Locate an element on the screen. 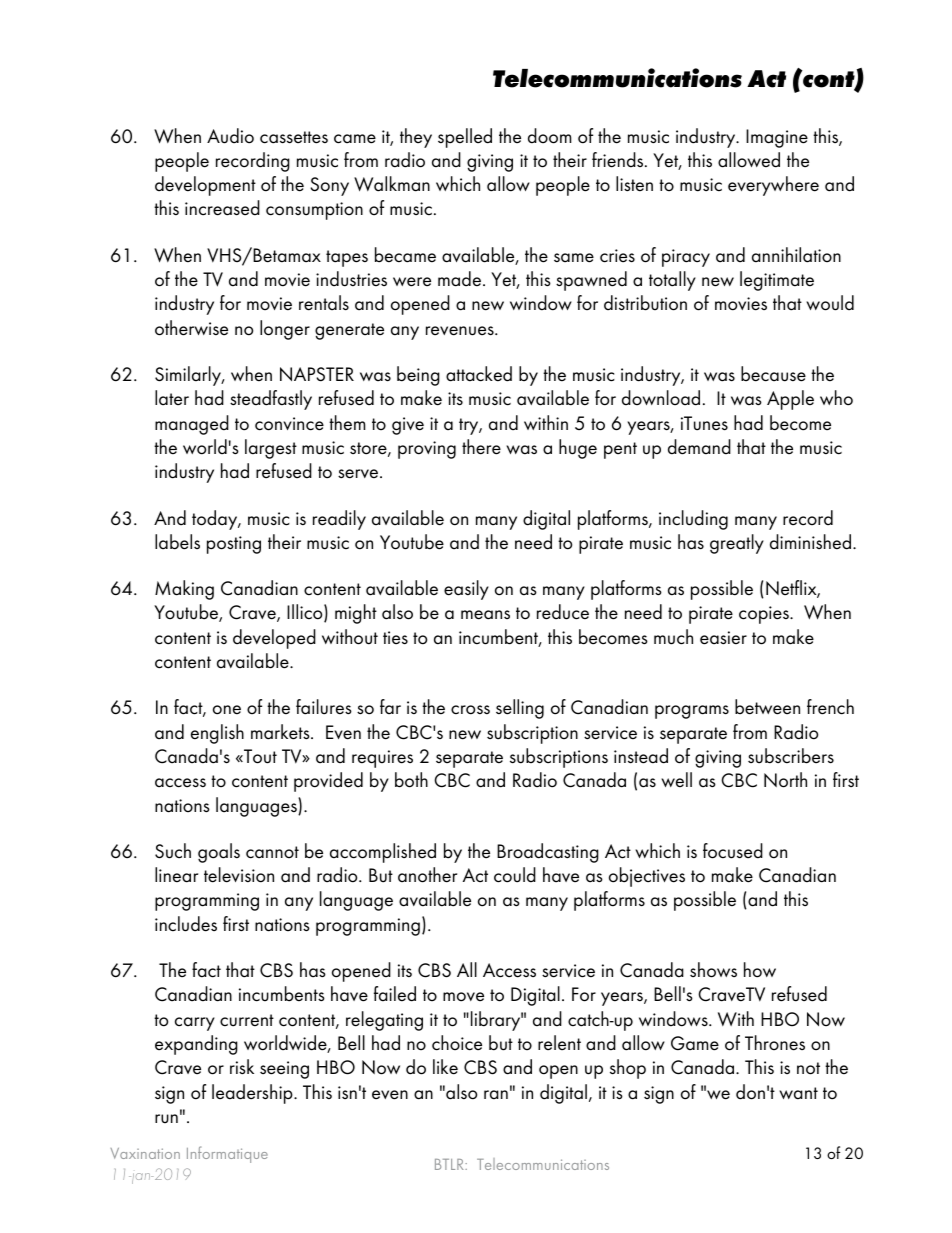  Audio is located at coordinates (230, 136).
